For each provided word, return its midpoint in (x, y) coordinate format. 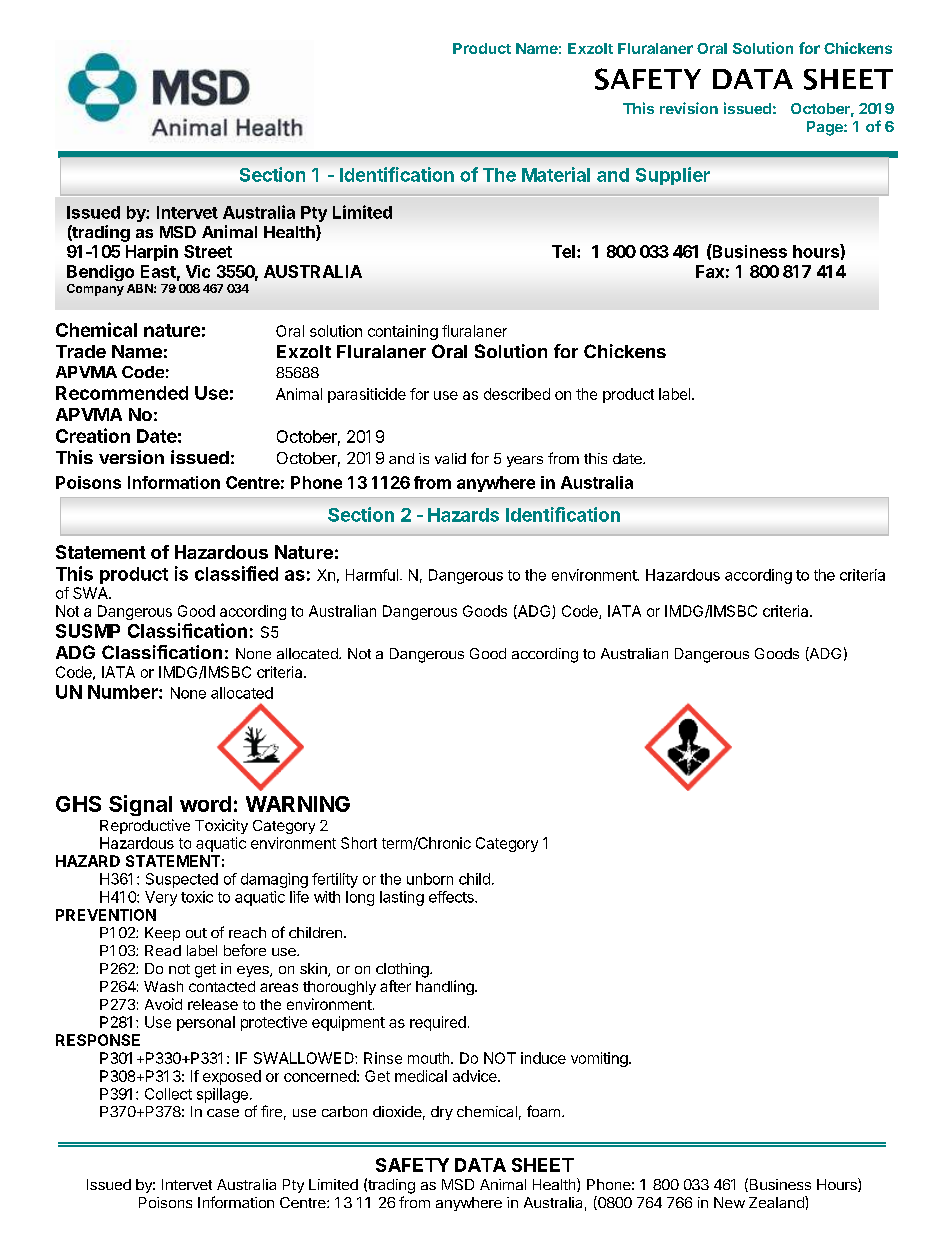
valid (450, 458)
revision (689, 108)
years (525, 461)
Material (556, 174)
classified (236, 573)
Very (161, 898)
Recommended (122, 393)
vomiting (599, 1059)
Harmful (372, 575)
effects (452, 897)
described (517, 394)
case (223, 1113)
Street (208, 251)
